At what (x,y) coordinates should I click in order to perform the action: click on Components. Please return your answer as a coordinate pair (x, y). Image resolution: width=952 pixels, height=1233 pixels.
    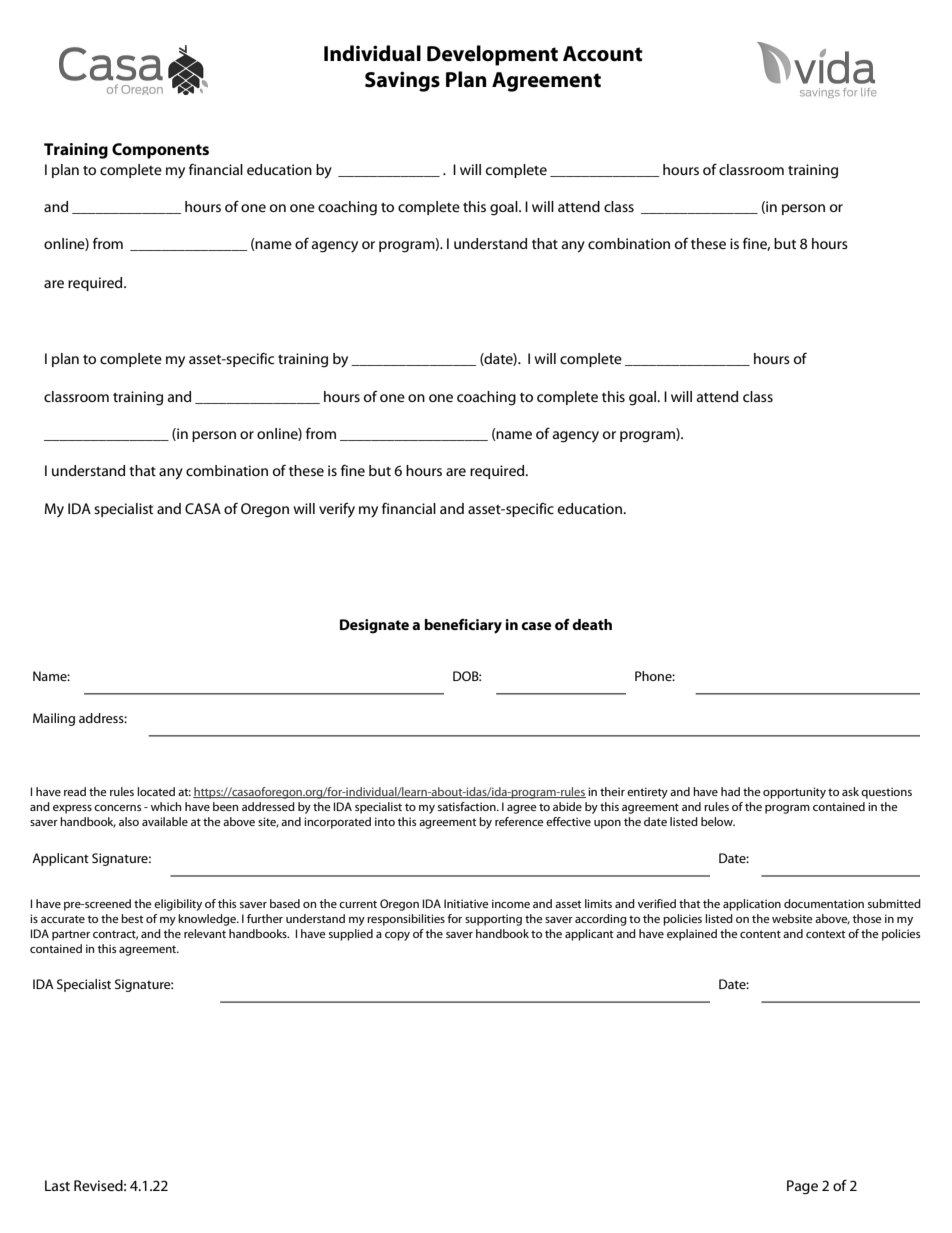
    Looking at the image, I should click on (160, 151).
